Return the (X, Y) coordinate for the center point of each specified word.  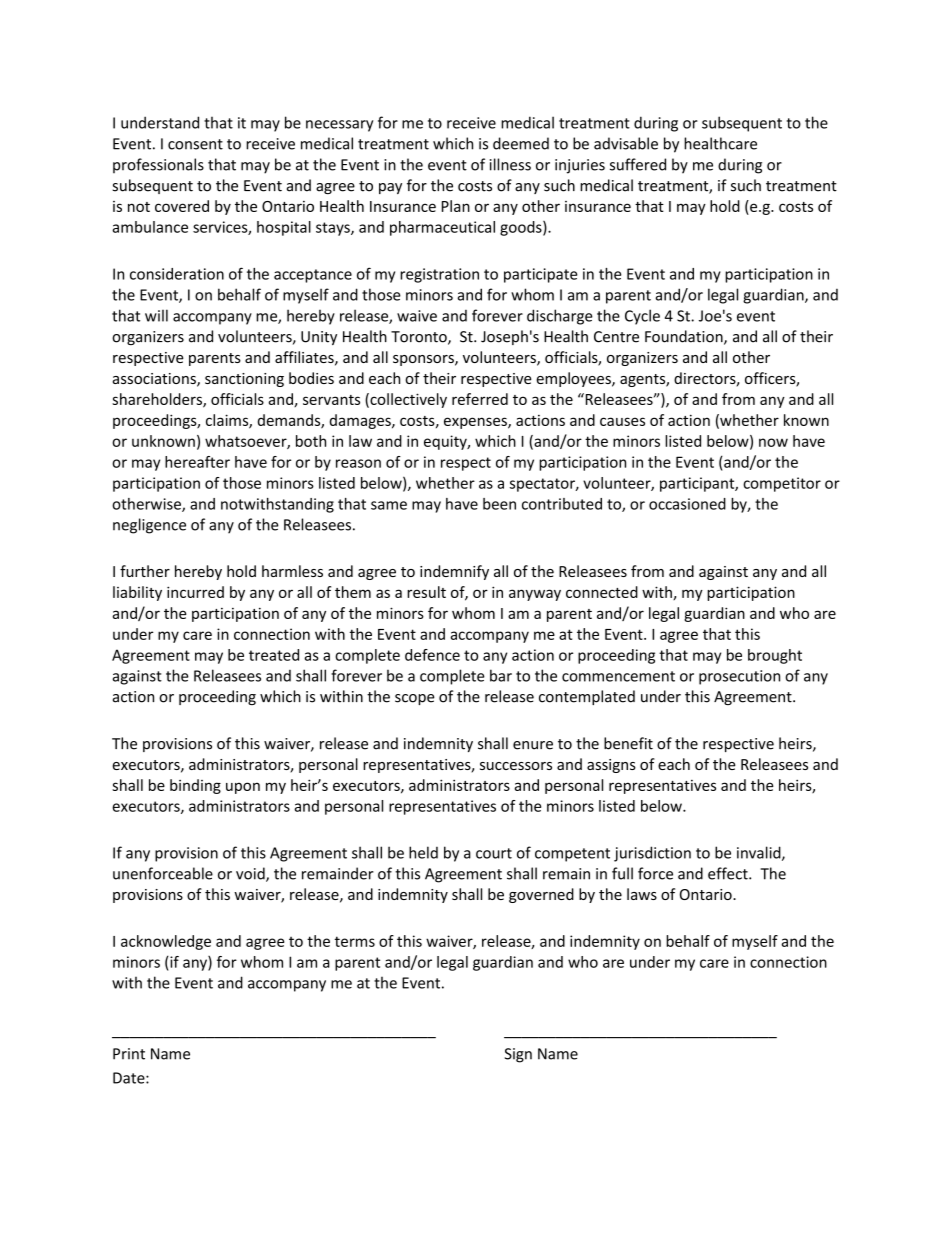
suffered (638, 164)
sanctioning (244, 380)
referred (480, 399)
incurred (195, 592)
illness (510, 164)
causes (622, 421)
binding (195, 786)
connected (602, 592)
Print (129, 1054)
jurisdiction (652, 854)
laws (642, 894)
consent (195, 144)
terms (355, 941)
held (423, 852)
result (426, 592)
